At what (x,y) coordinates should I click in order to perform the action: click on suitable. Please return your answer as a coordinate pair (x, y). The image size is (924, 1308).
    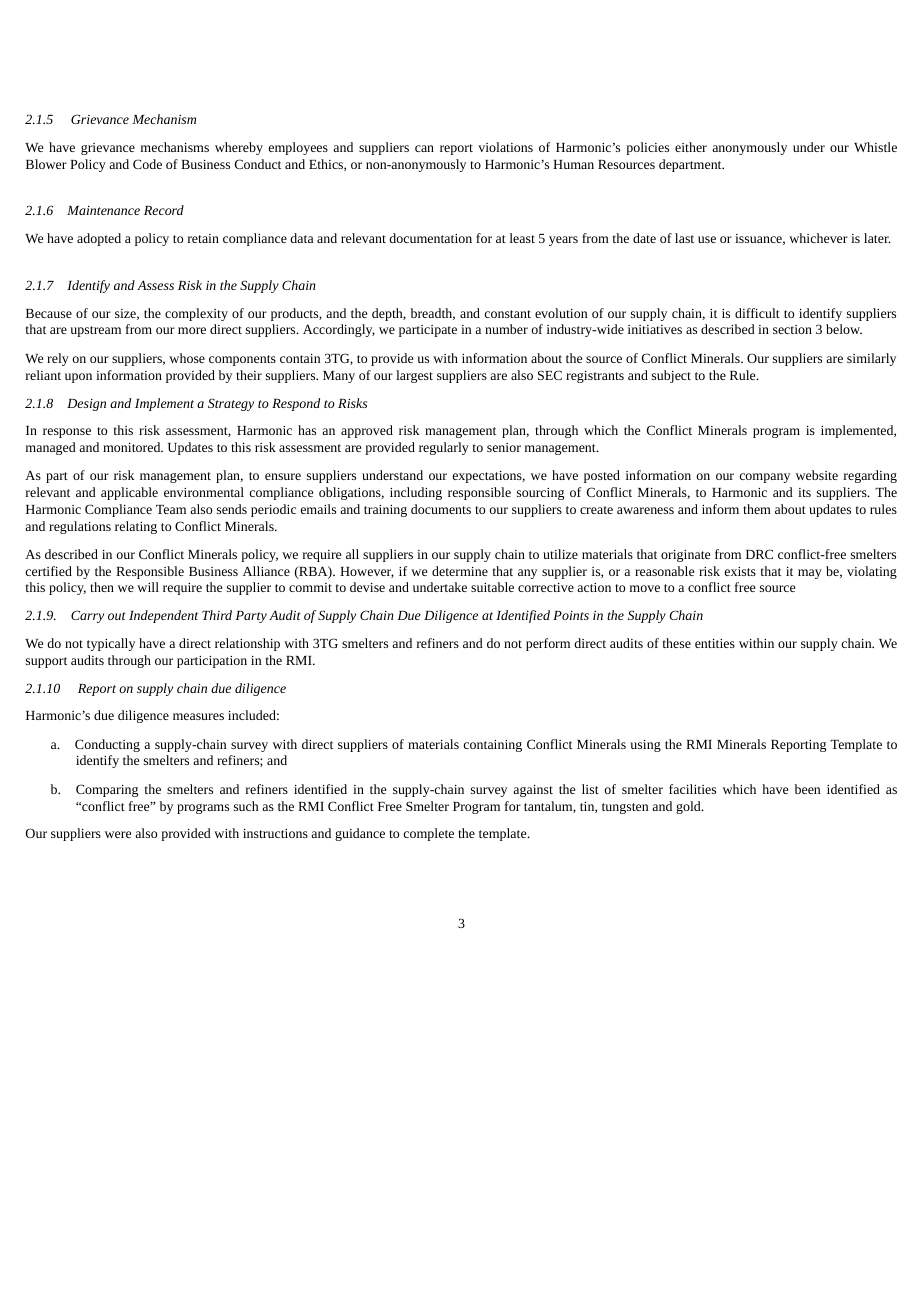
    Looking at the image, I should click on (492, 587).
